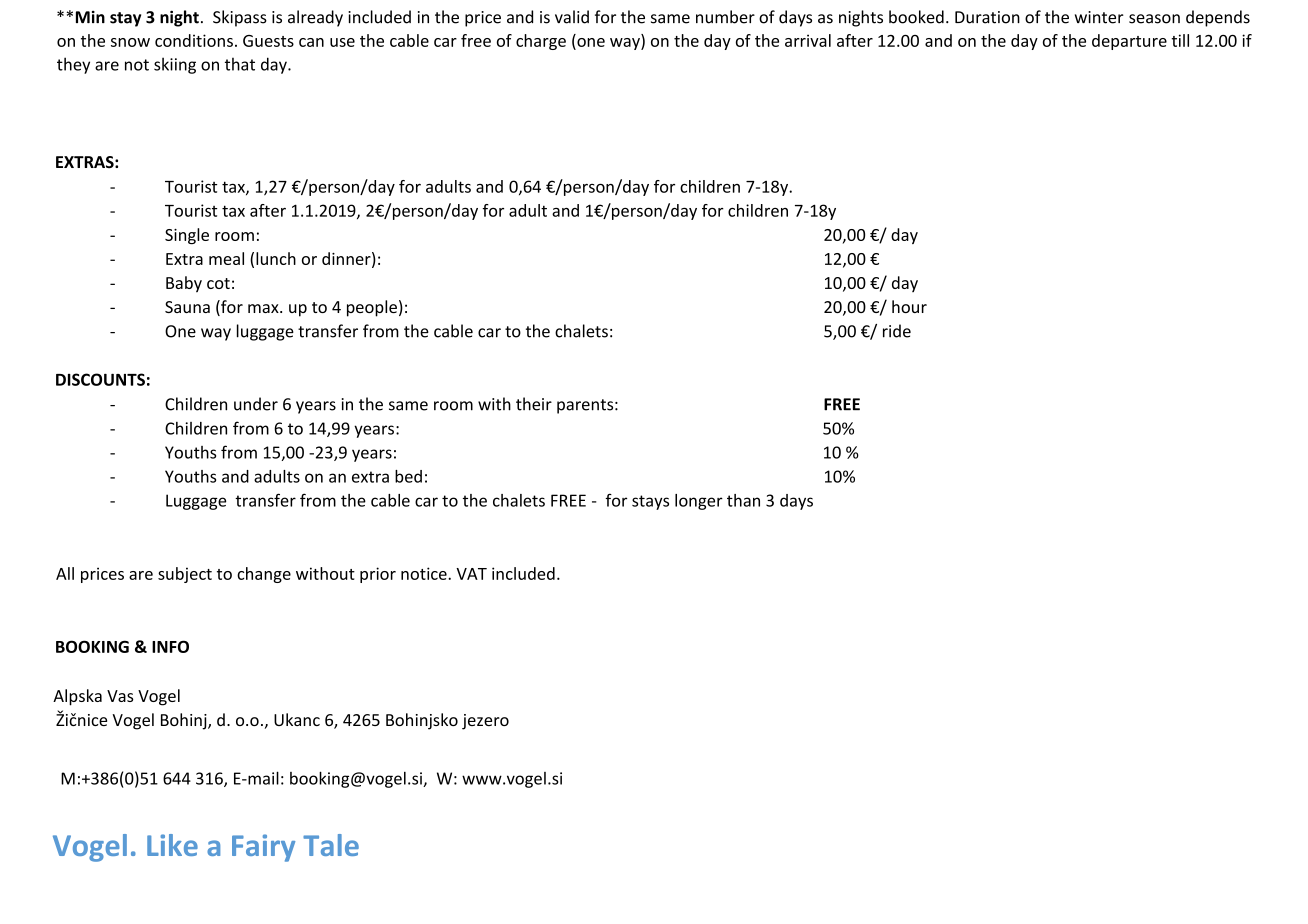 The width and height of the screenshot is (1308, 924). Describe the element at coordinates (534, 404) in the screenshot. I see `their` at that location.
